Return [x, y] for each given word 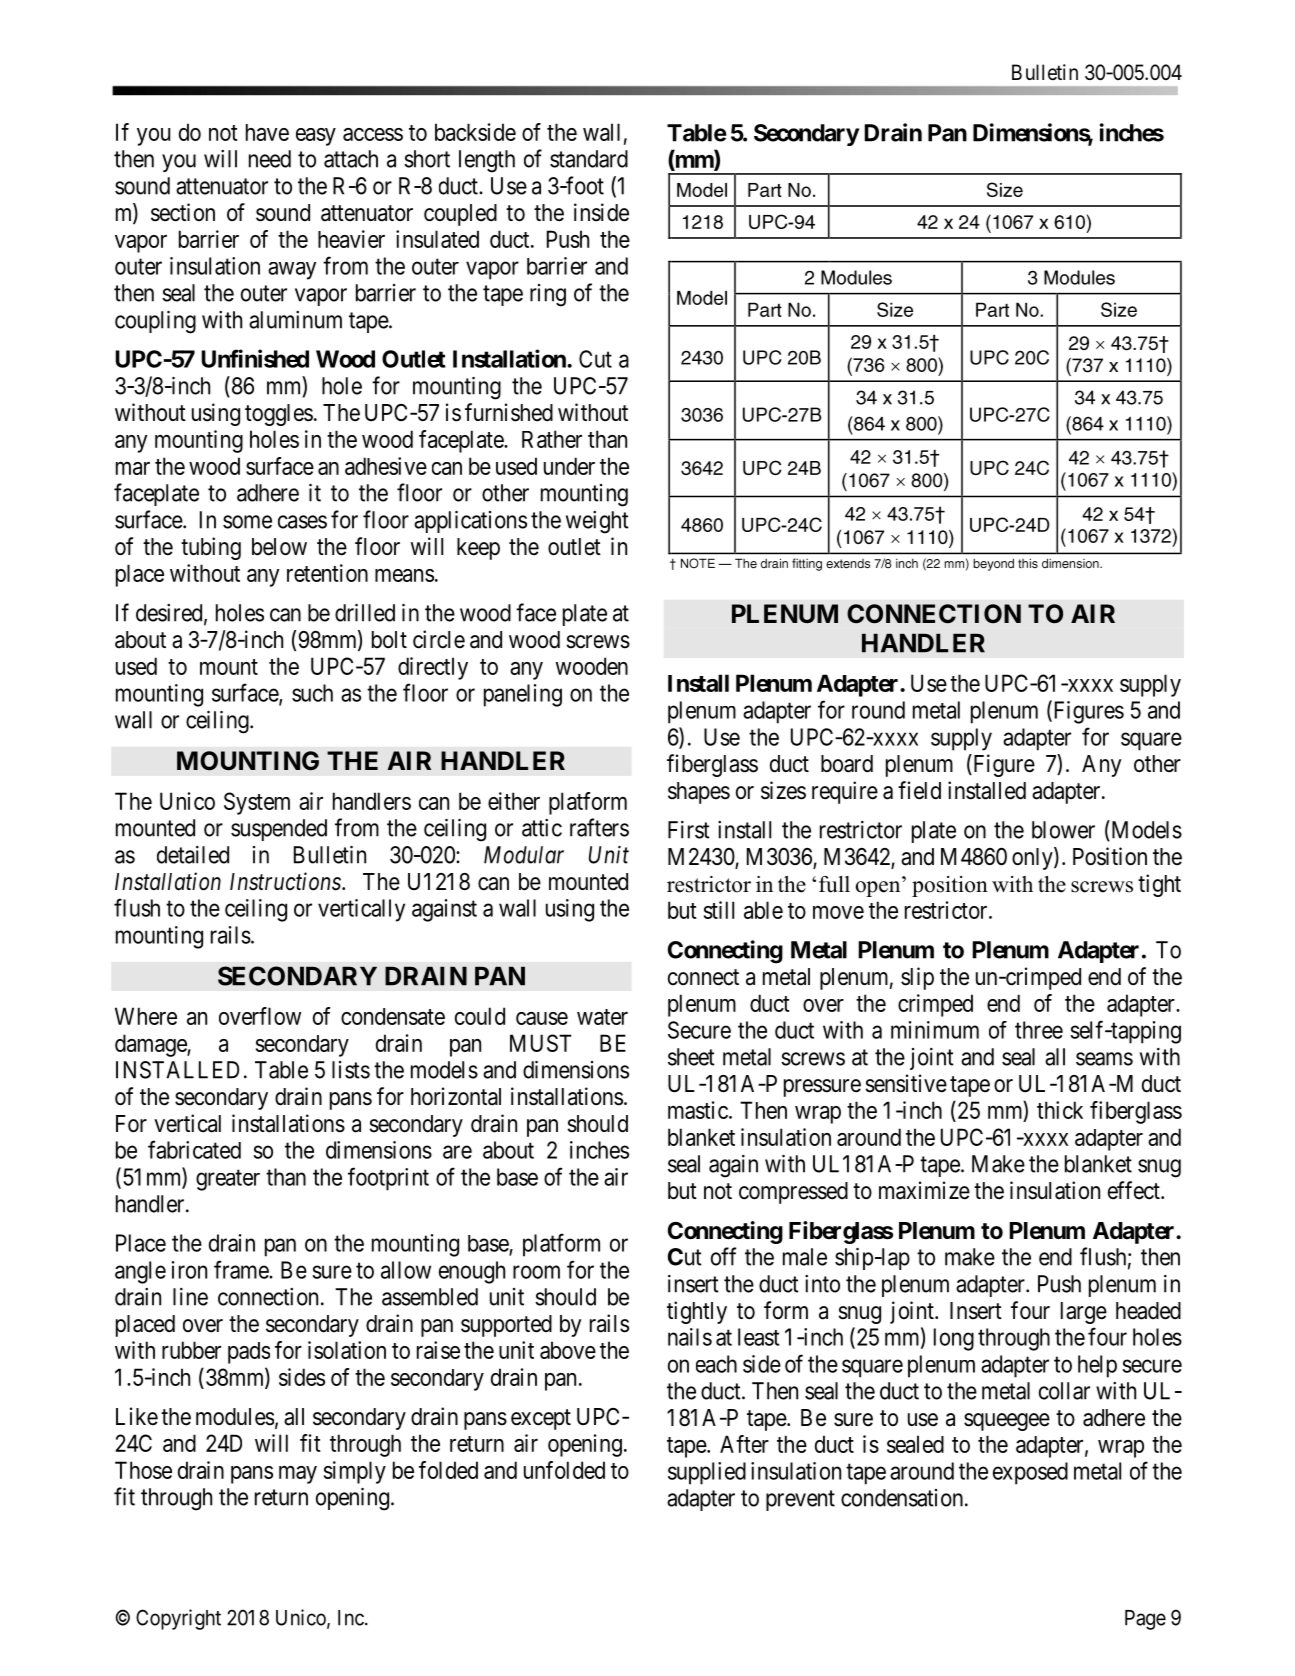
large [1084, 1313]
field [919, 790]
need [270, 159]
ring [548, 295]
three [1039, 1030]
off [723, 1256]
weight [597, 522]
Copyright [178, 1619]
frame [242, 1269]
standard [589, 159]
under [569, 466]
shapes [699, 793]
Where [146, 1016]
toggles [279, 415]
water [602, 1017]
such [312, 693]
